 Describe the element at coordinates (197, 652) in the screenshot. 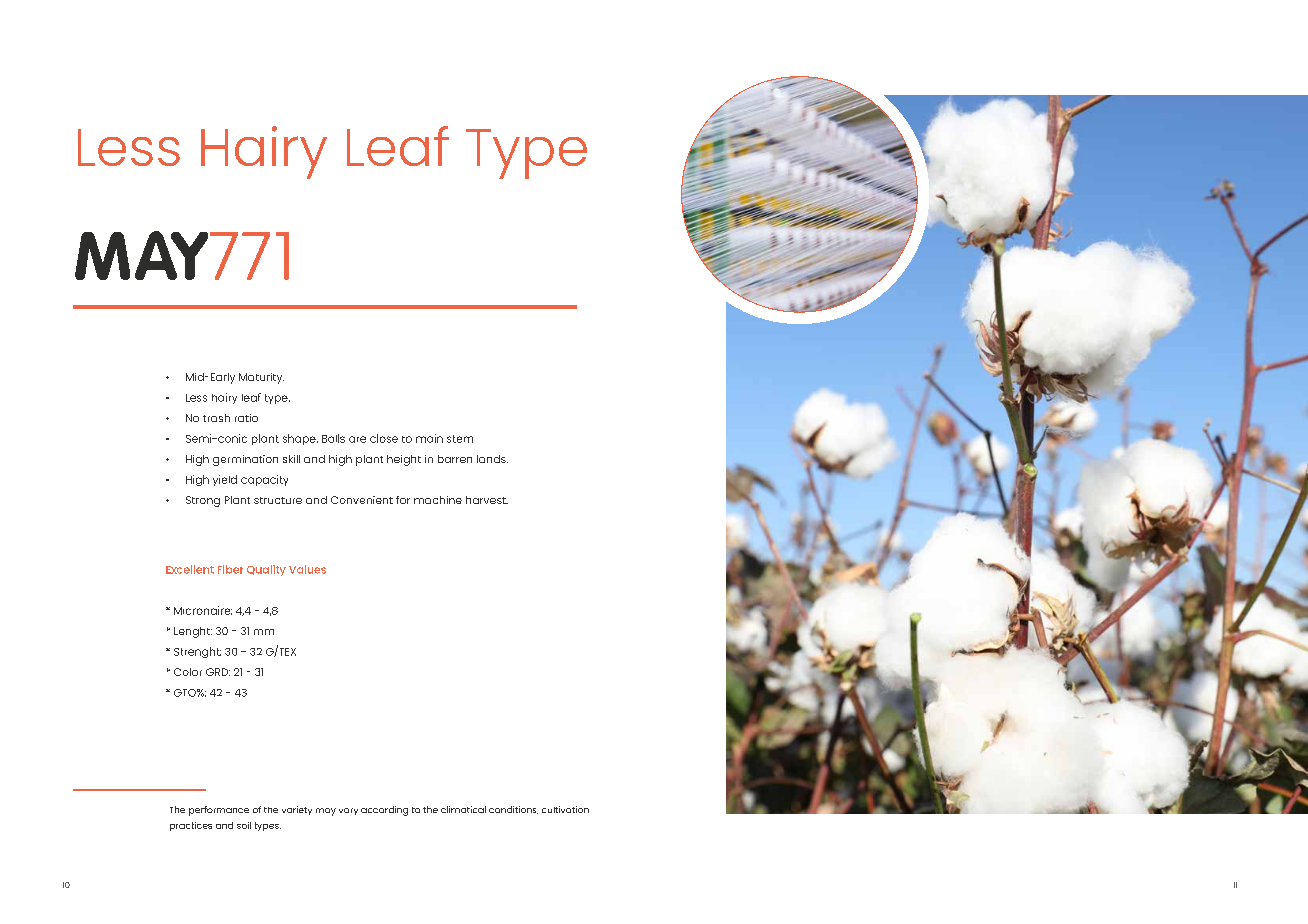

I see `Strenght` at that location.
